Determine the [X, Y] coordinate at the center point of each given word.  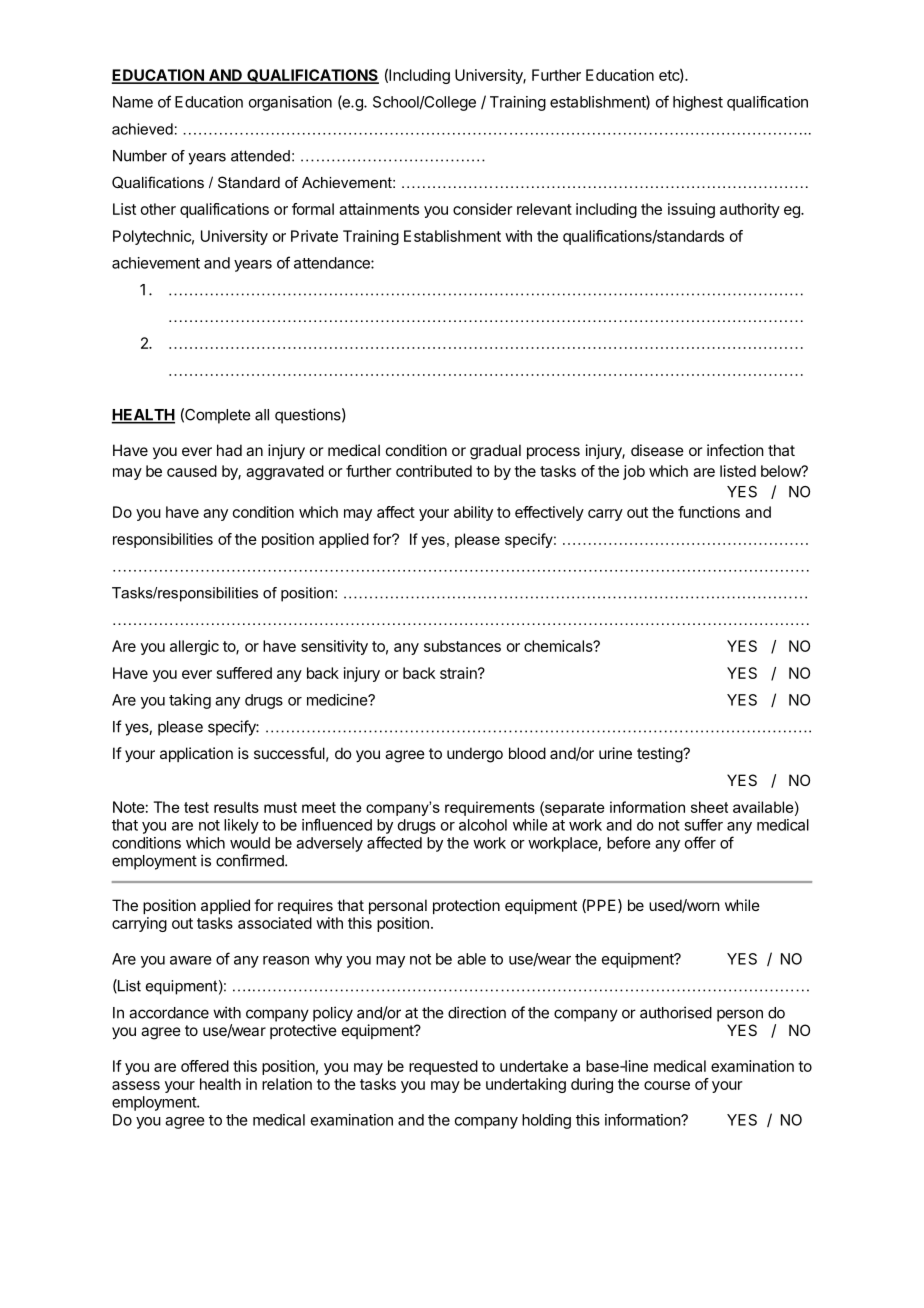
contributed [434, 471]
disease [657, 450]
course [667, 1085]
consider [483, 209]
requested [443, 1067]
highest [698, 103]
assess [136, 1085]
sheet [709, 807]
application [196, 754]
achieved [142, 129]
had [229, 450]
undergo [475, 755]
